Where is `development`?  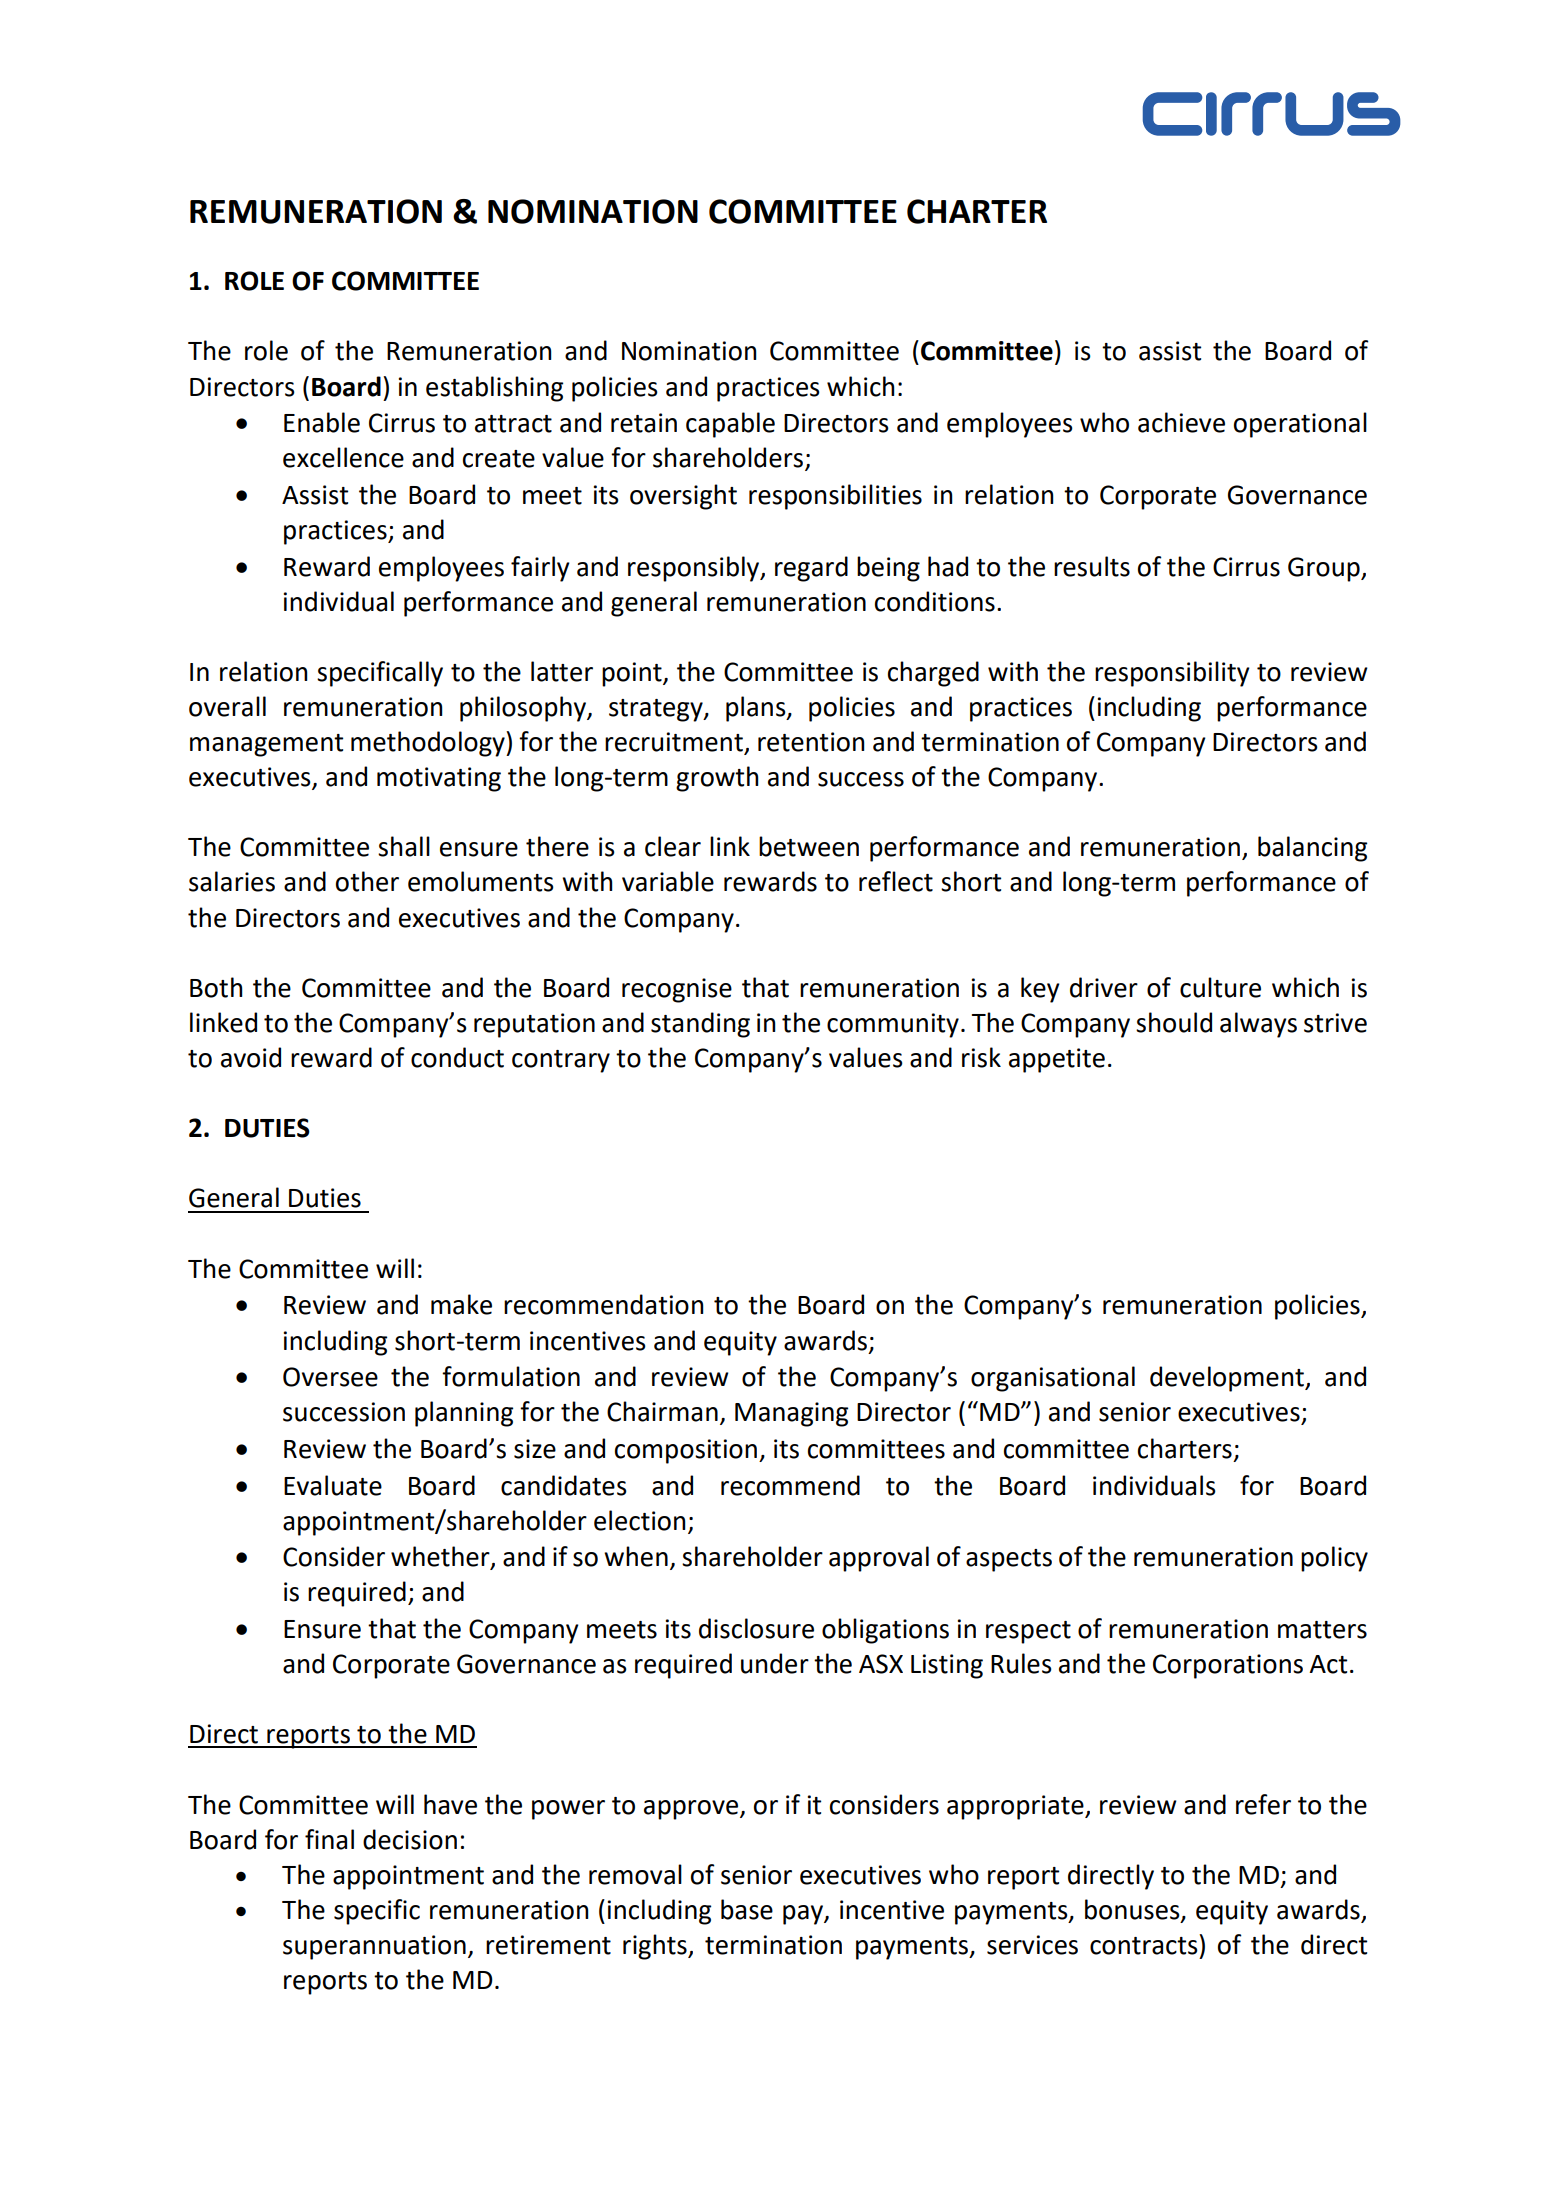
development is located at coordinates (1228, 1379).
